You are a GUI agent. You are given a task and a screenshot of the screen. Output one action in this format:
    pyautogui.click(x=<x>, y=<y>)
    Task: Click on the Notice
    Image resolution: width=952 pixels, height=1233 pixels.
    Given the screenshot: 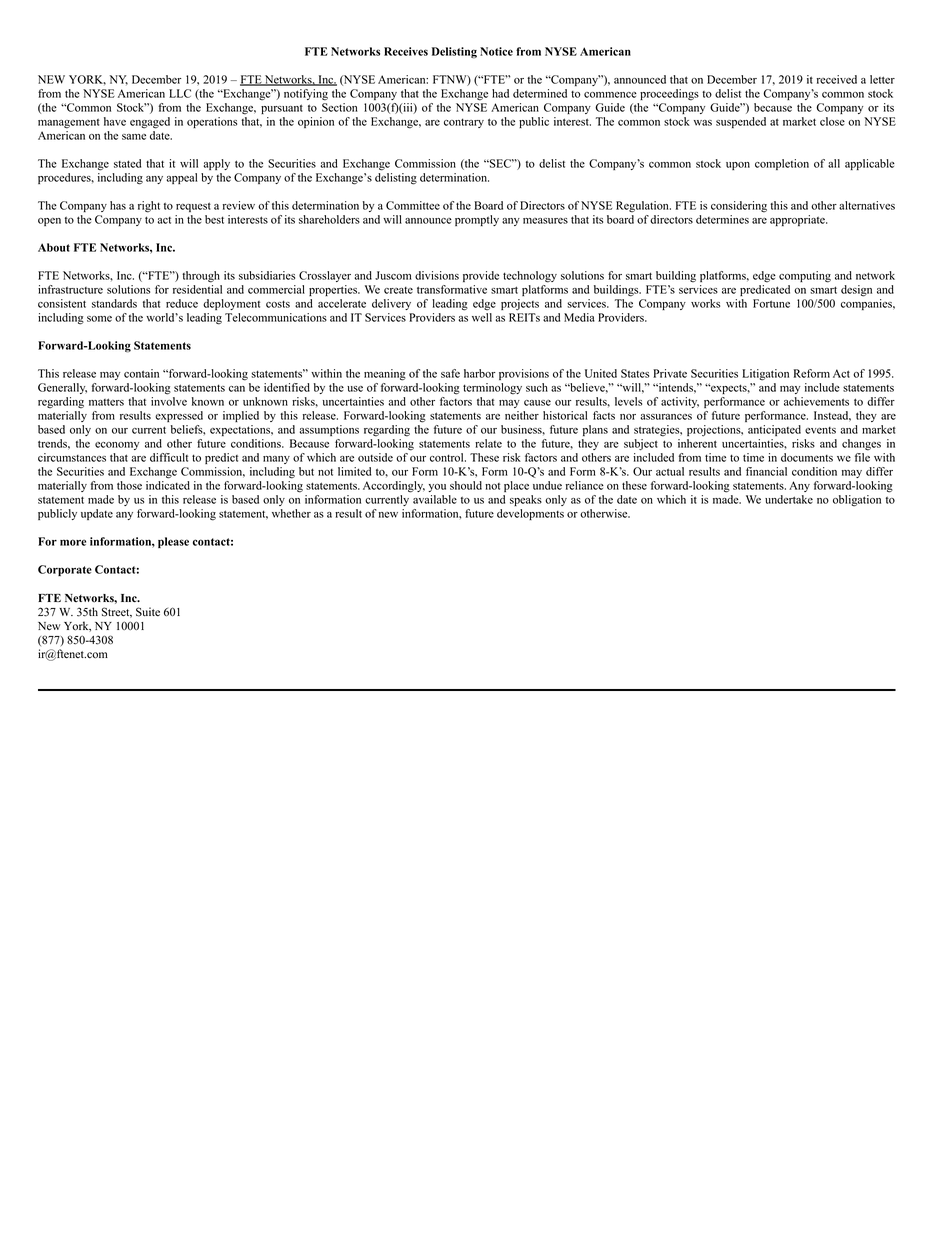 What is the action you would take?
    pyautogui.click(x=496, y=51)
